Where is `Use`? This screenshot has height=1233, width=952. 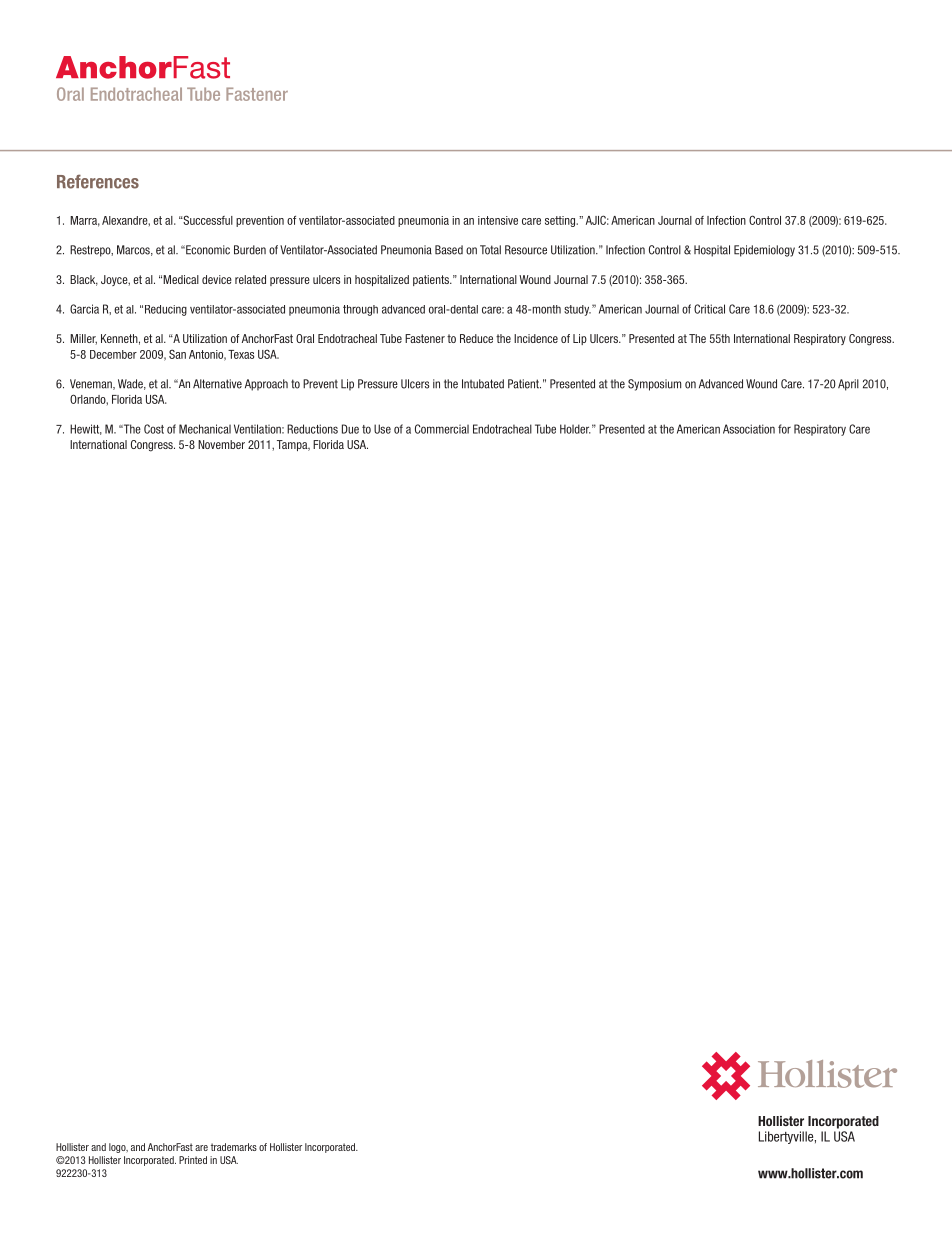 Use is located at coordinates (382, 429).
